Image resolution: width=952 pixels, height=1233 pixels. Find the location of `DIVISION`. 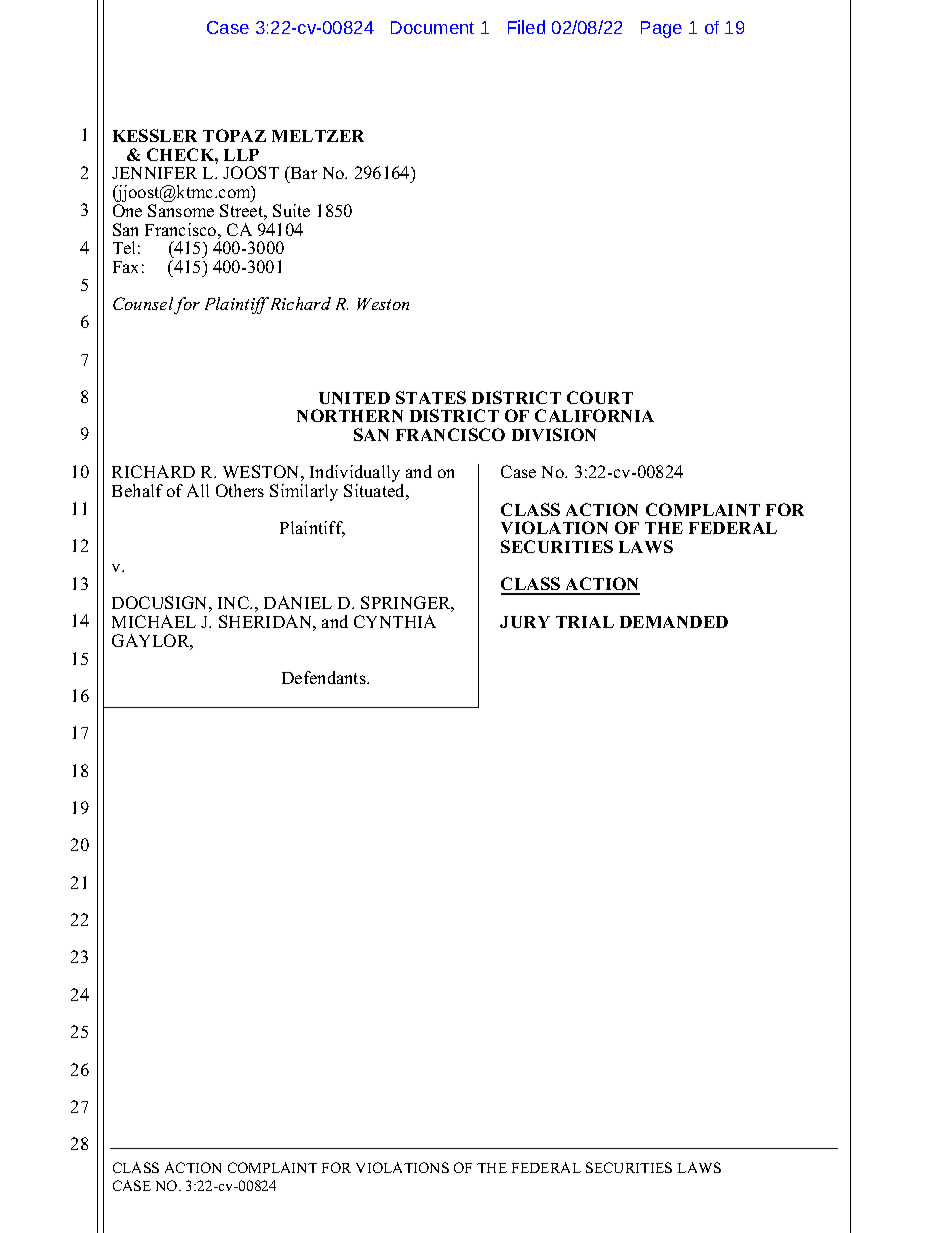

DIVISION is located at coordinates (554, 434).
